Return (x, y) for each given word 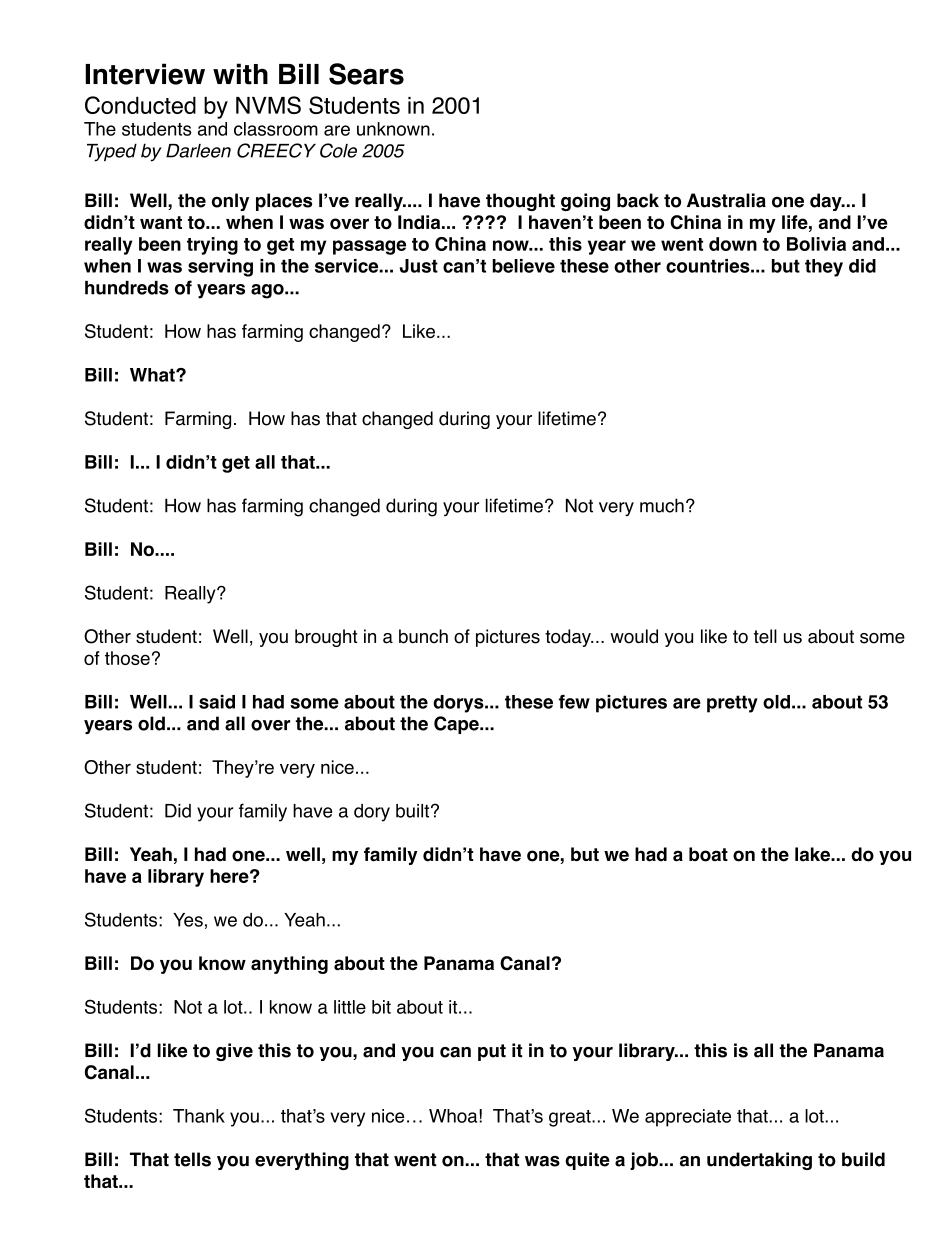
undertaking (759, 1161)
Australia (726, 200)
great (571, 1118)
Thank (199, 1116)
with (240, 74)
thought (520, 202)
